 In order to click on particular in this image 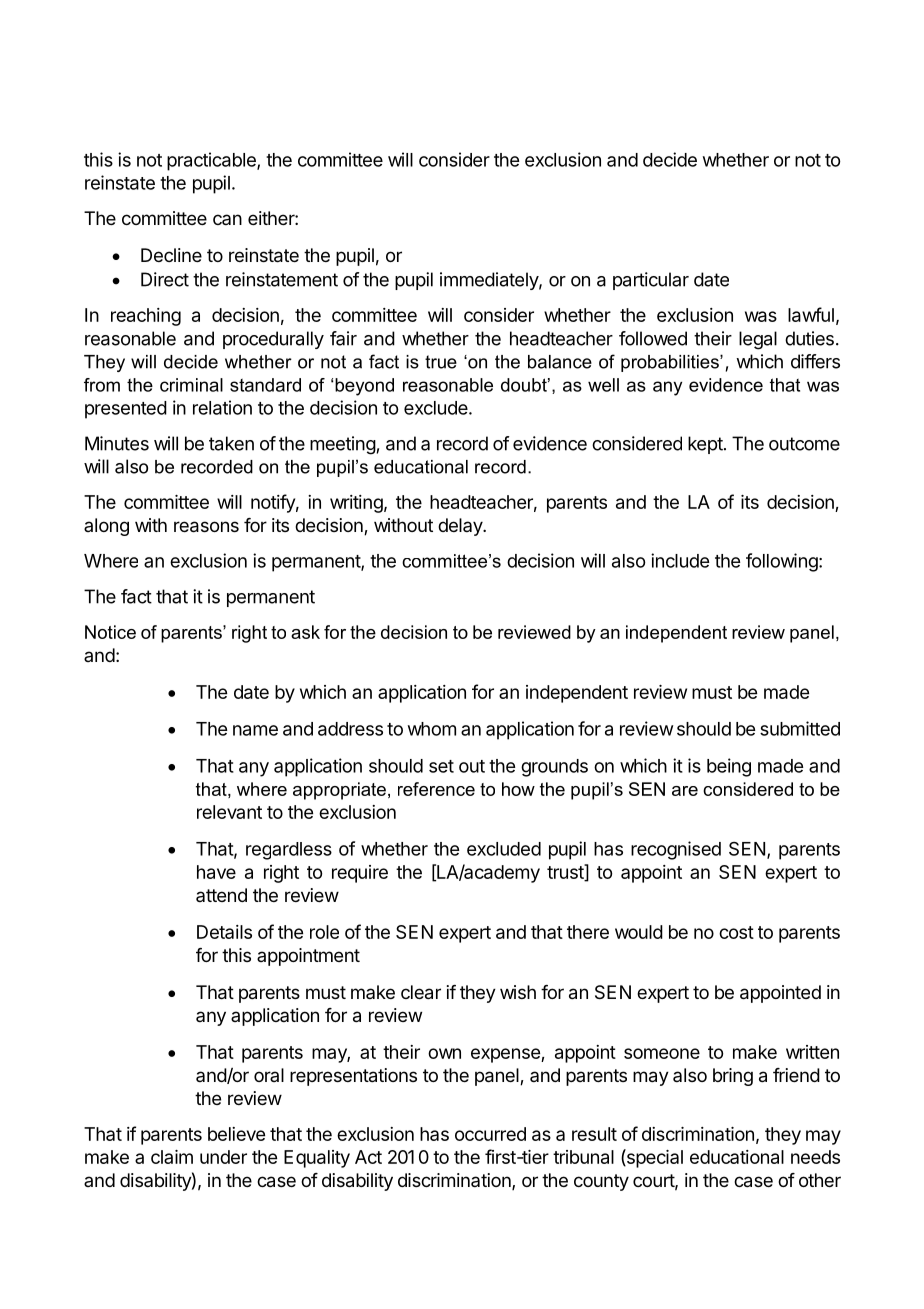, I will do `click(651, 281)`.
